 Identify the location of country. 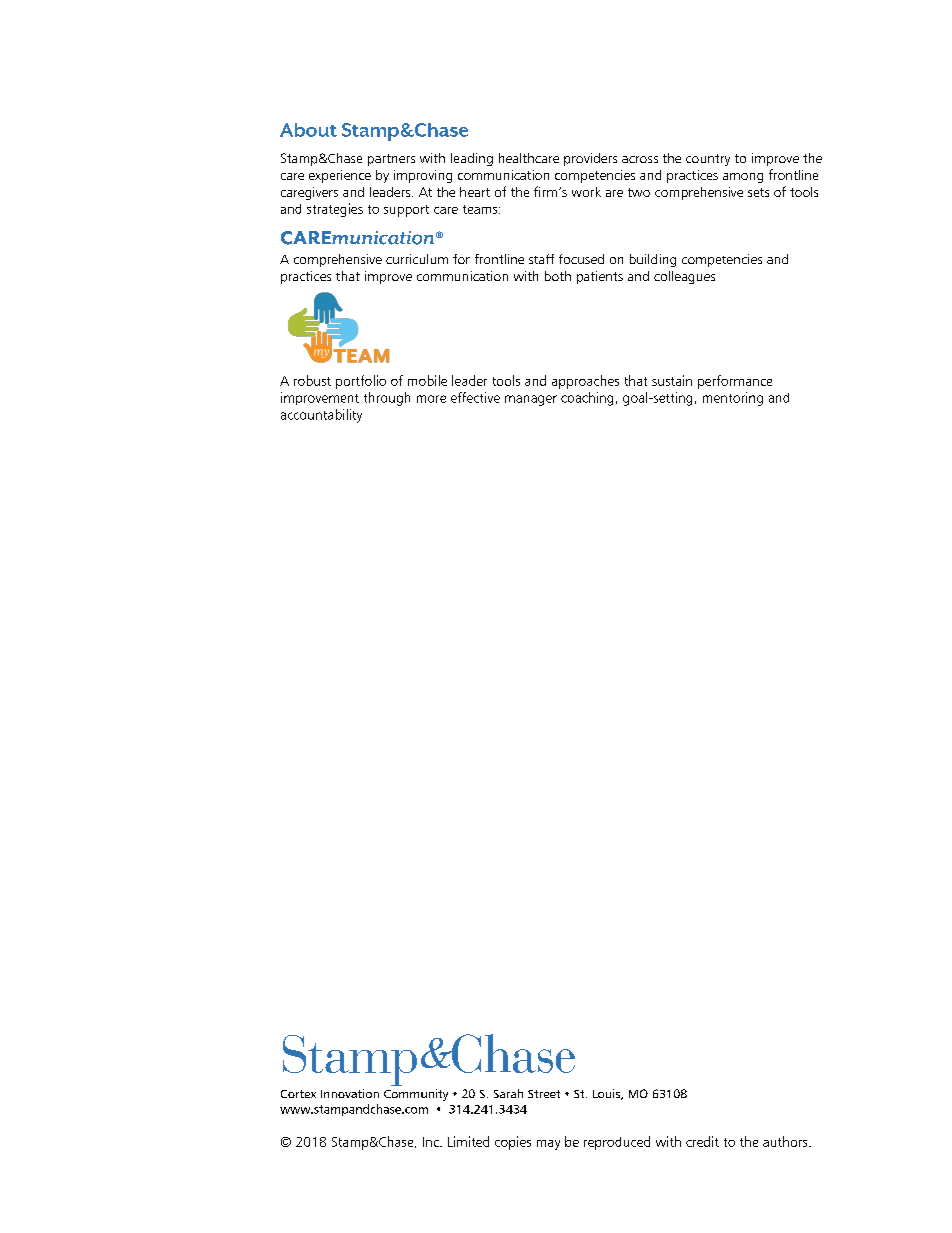
(708, 160).
